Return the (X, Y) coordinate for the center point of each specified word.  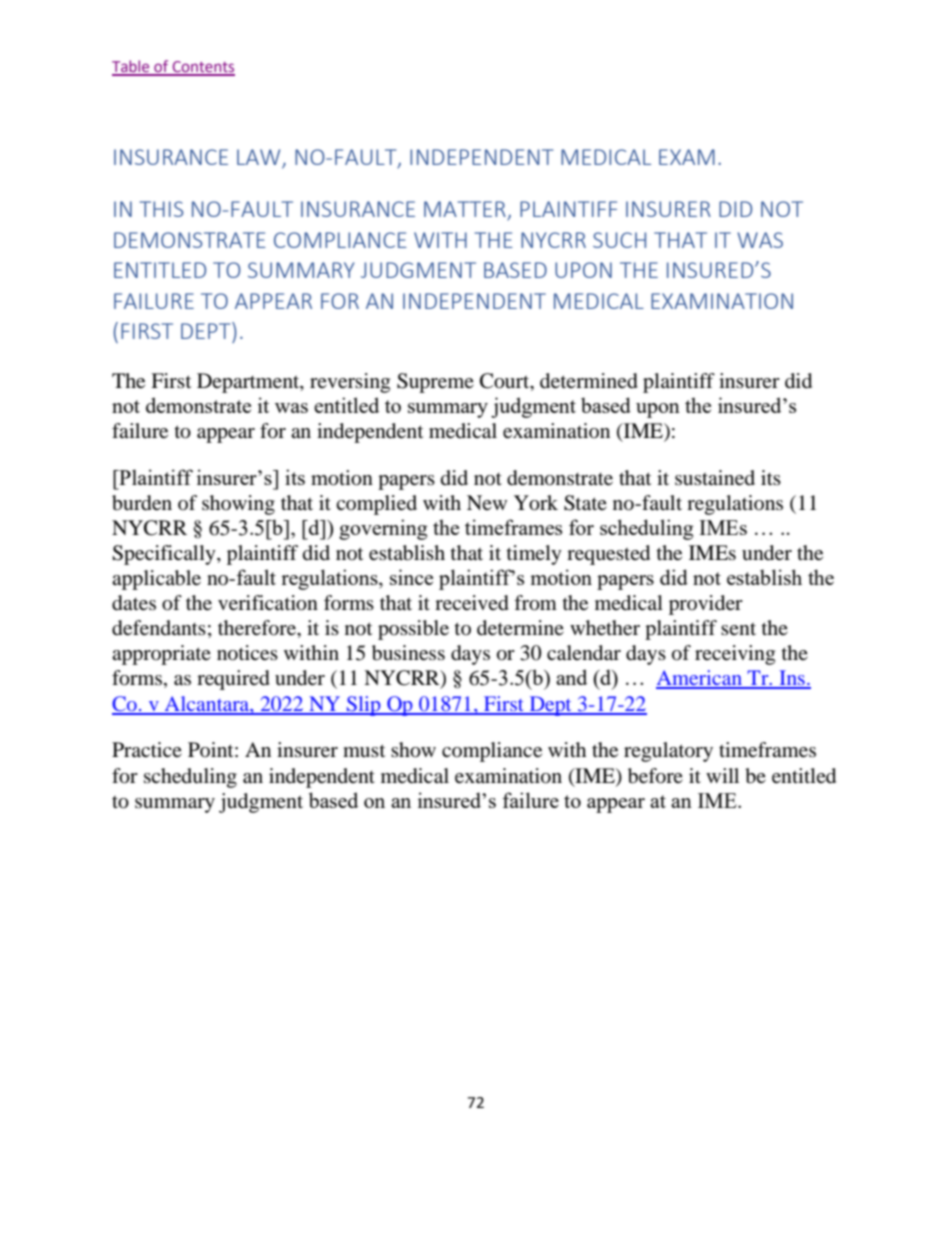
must (364, 750)
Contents (202, 68)
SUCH (619, 240)
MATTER (466, 210)
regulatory (668, 752)
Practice (147, 749)
